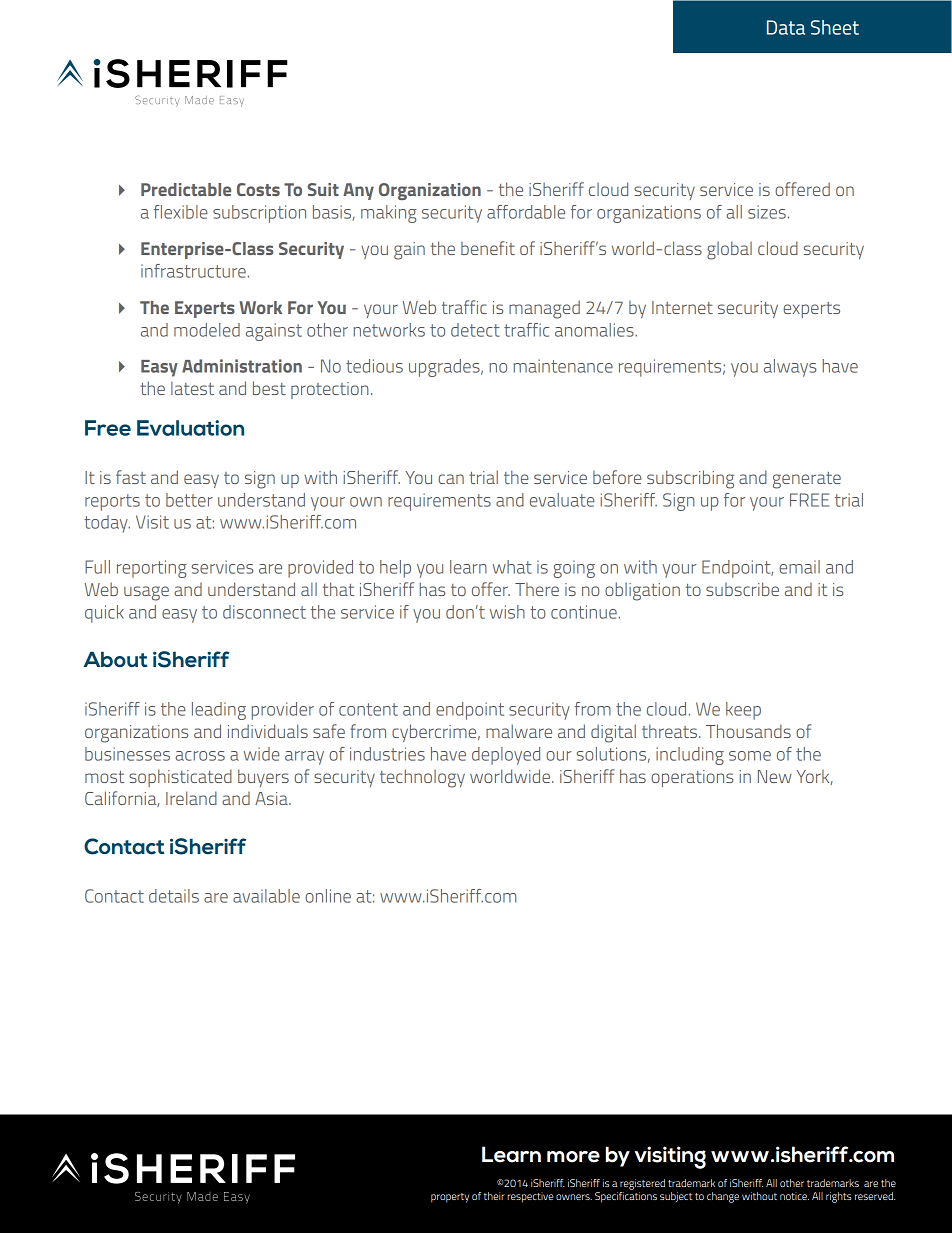 Image resolution: width=952 pixels, height=1233 pixels. Describe the element at coordinates (186, 189) in the document. I see `Predictable` at that location.
